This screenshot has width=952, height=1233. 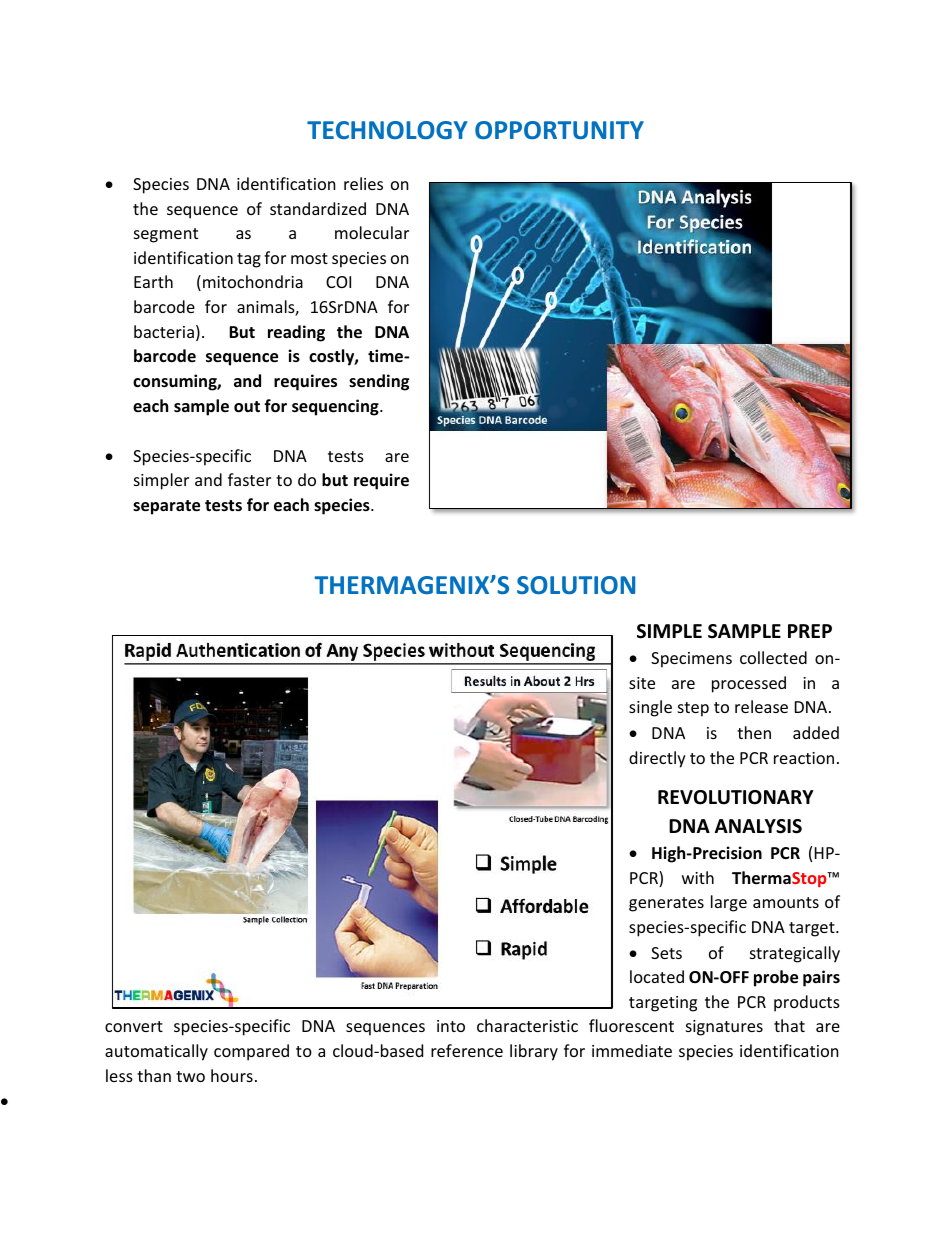 What do you see at coordinates (134, 1026) in the screenshot?
I see `convert` at bounding box center [134, 1026].
